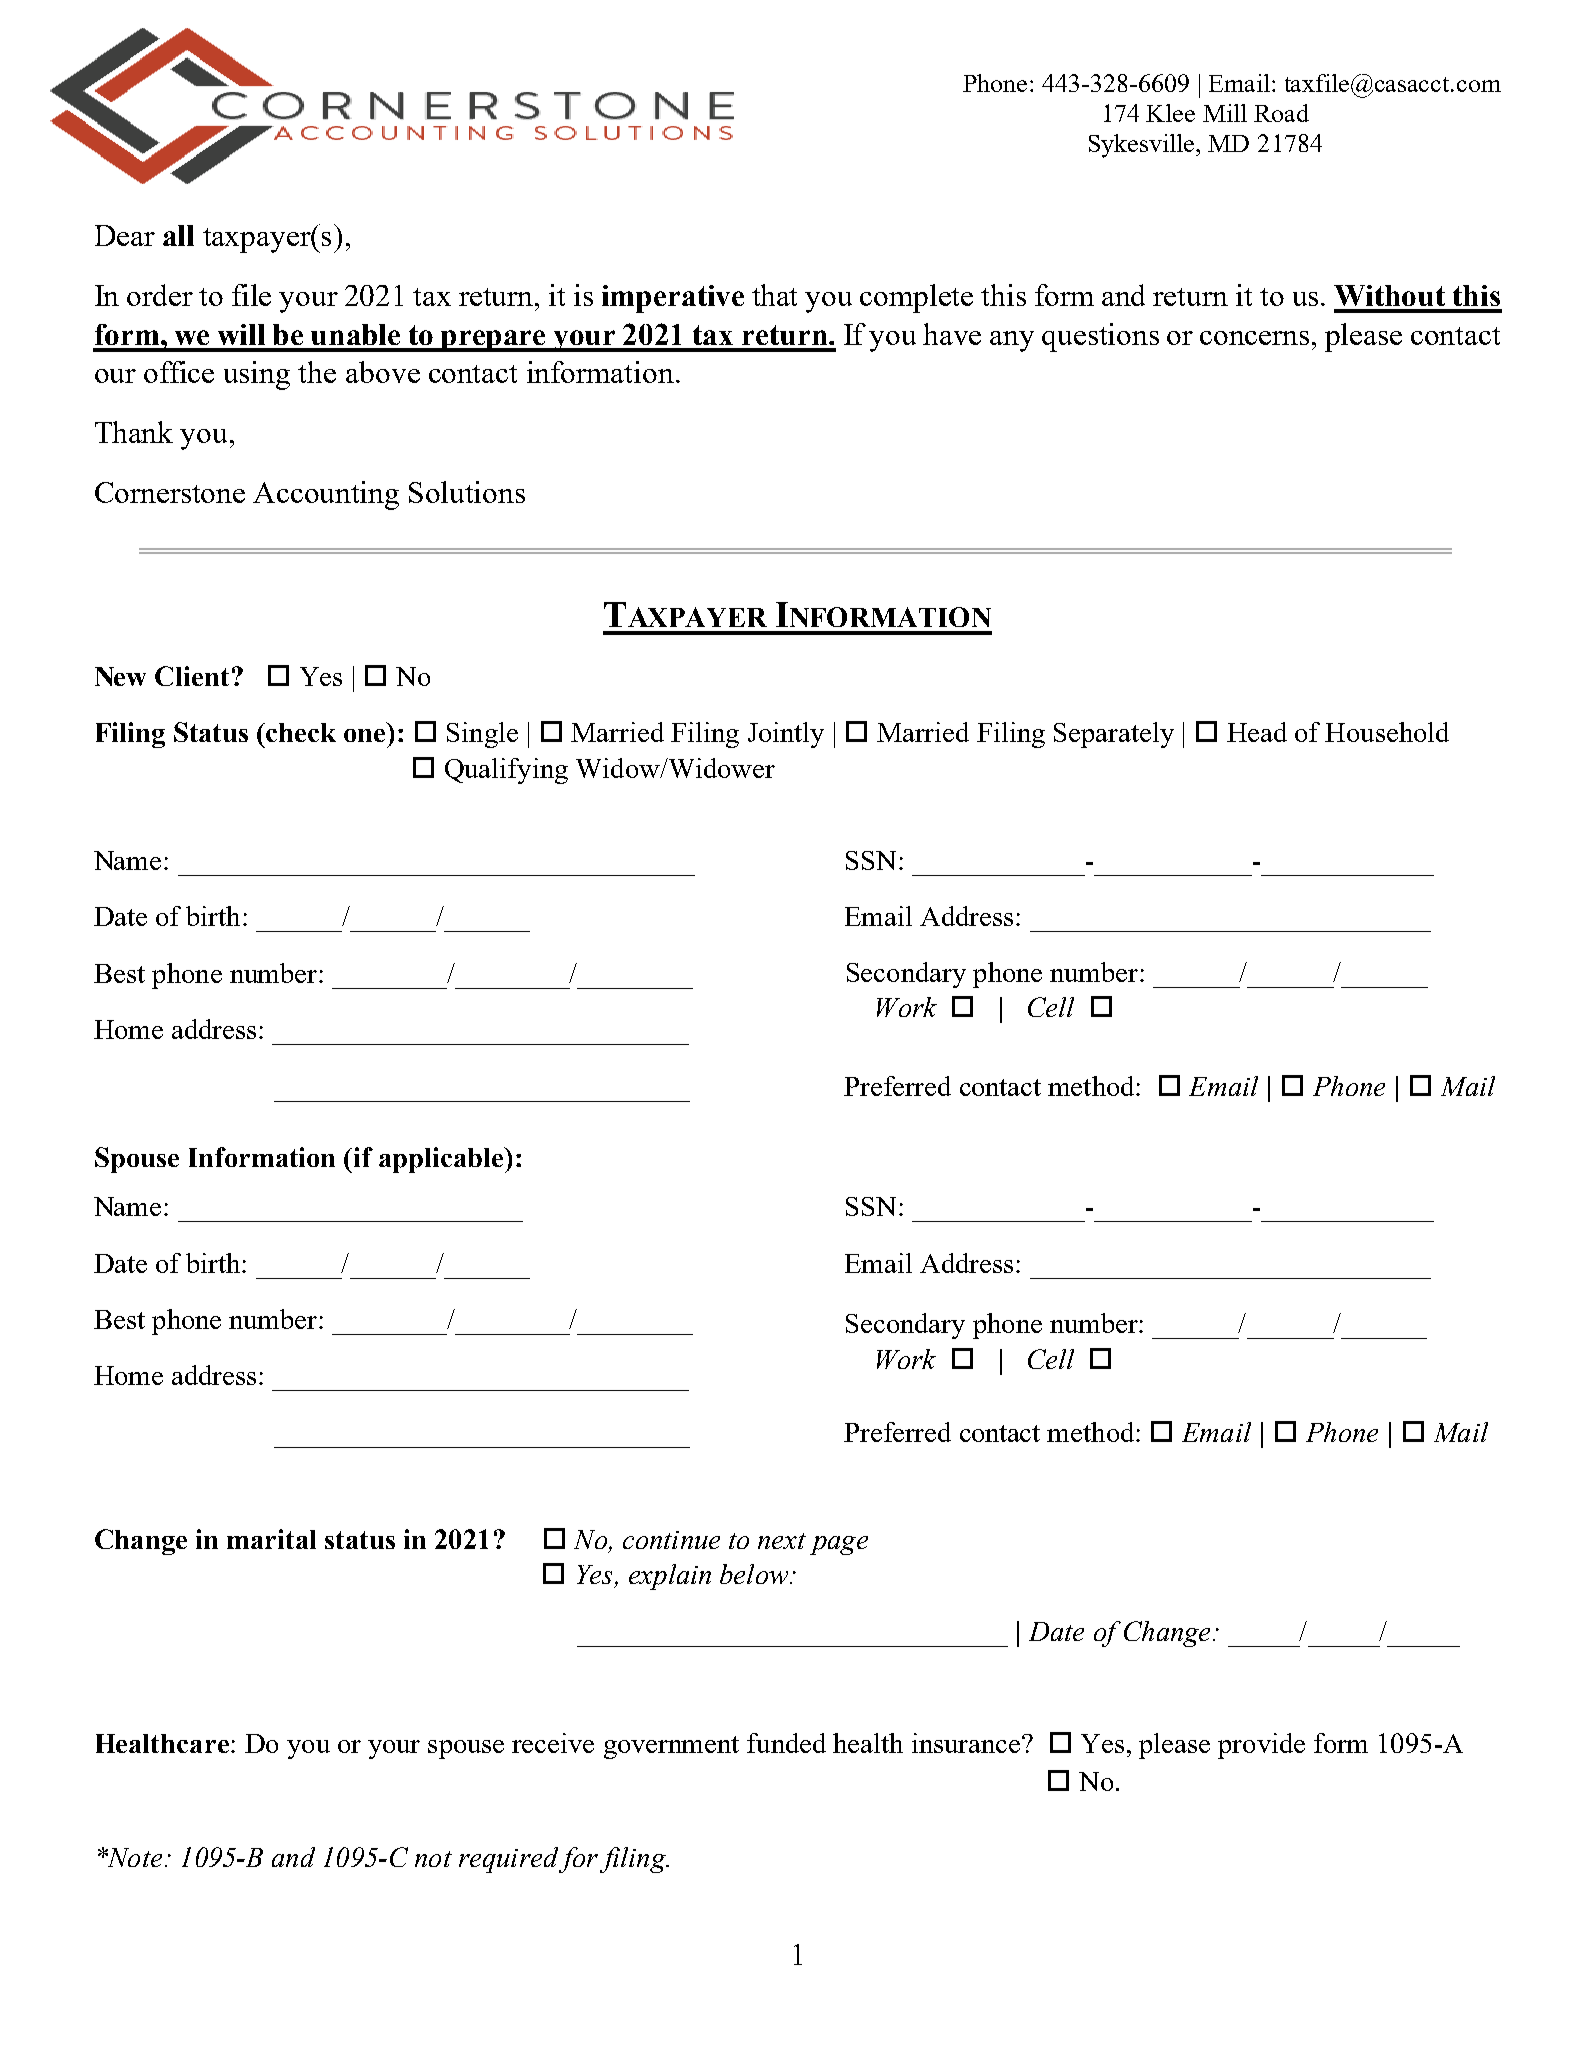 This screenshot has height=2064, width=1595. What do you see at coordinates (442, 1160) in the screenshot?
I see `applicable` at bounding box center [442, 1160].
